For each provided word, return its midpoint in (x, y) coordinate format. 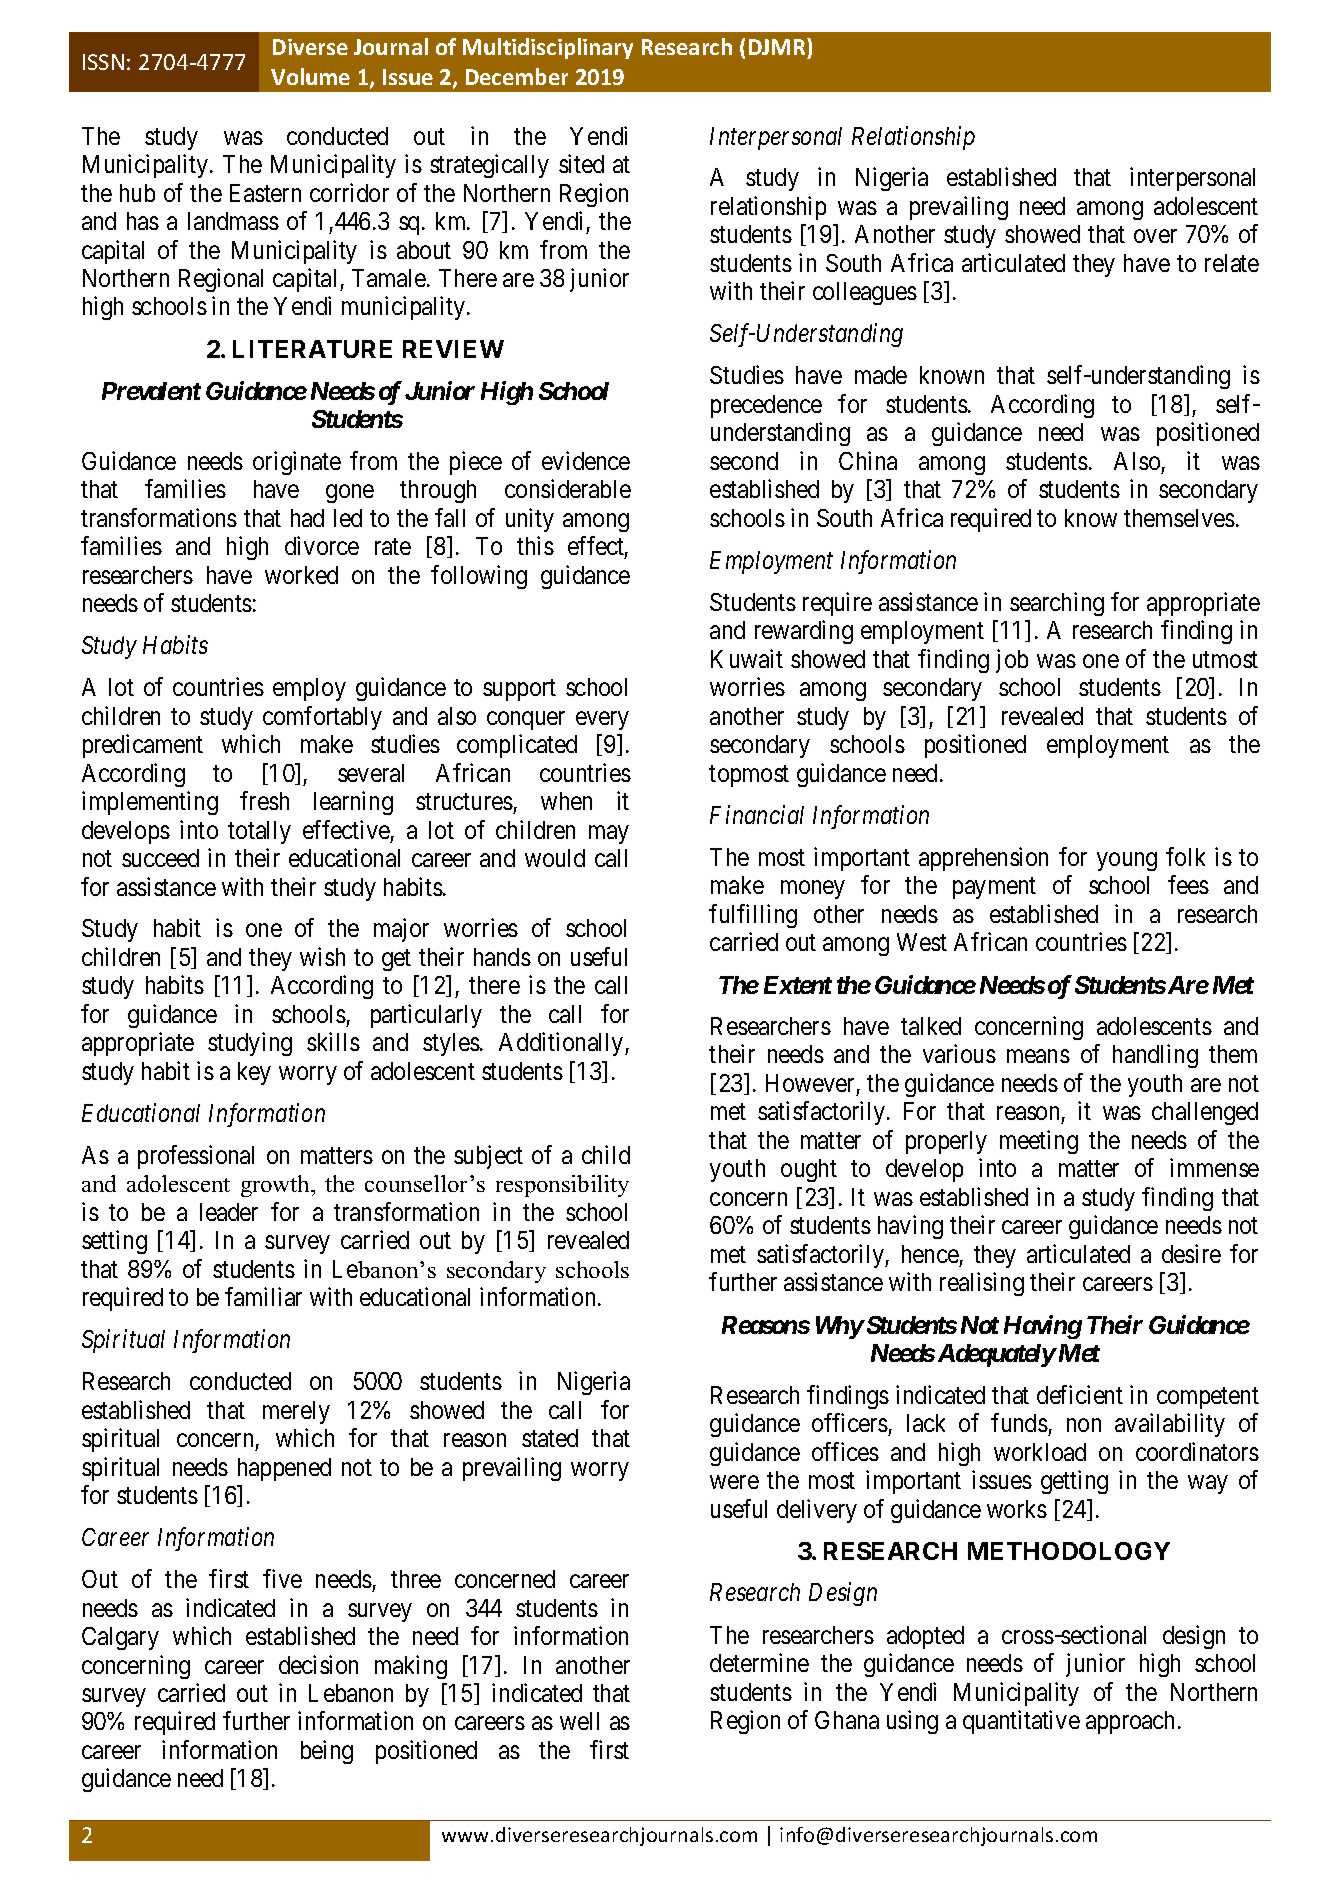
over (1155, 236)
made (881, 375)
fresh (264, 800)
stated (550, 1438)
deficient (1080, 1394)
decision (318, 1664)
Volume (310, 76)
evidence (586, 460)
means (1038, 1056)
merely (296, 1412)
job (1012, 661)
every (602, 720)
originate (297, 463)
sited (581, 163)
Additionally (562, 1044)
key (254, 1073)
